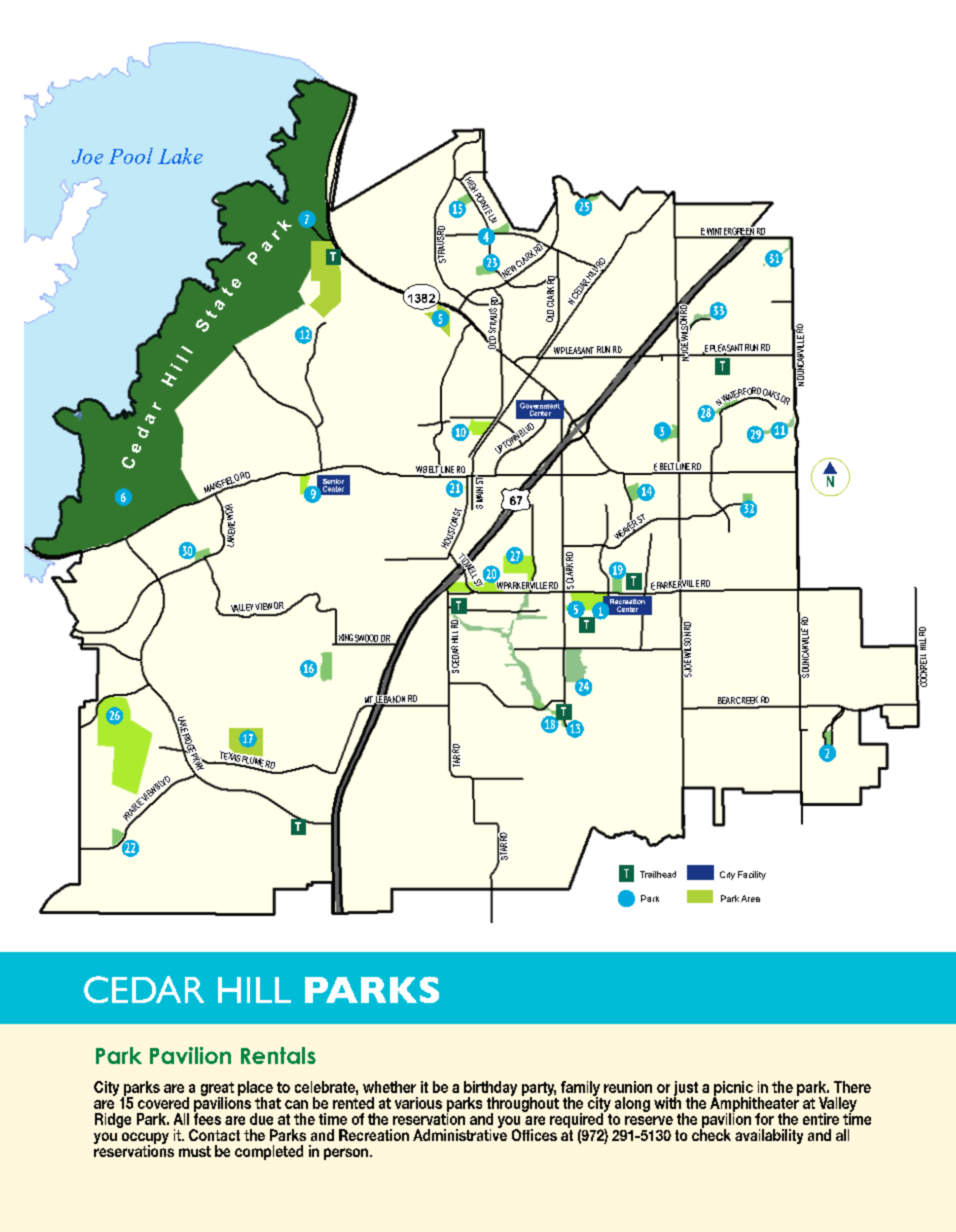 The image size is (956, 1232). What do you see at coordinates (217, 1090) in the document?
I see `great` at bounding box center [217, 1090].
